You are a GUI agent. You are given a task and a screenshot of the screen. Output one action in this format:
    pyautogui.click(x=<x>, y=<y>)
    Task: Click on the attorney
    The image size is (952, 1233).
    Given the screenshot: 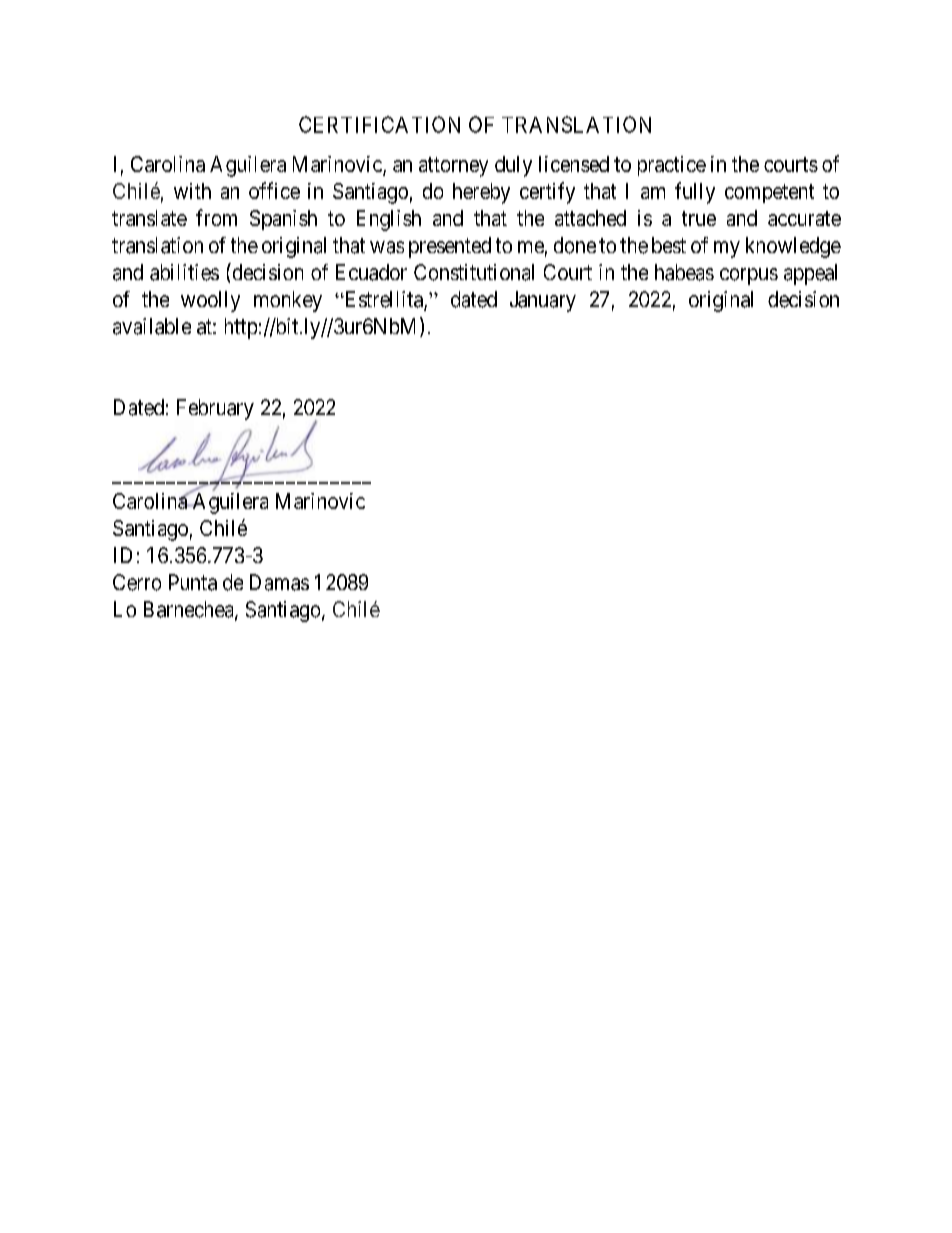 What is the action you would take?
    pyautogui.click(x=453, y=167)
